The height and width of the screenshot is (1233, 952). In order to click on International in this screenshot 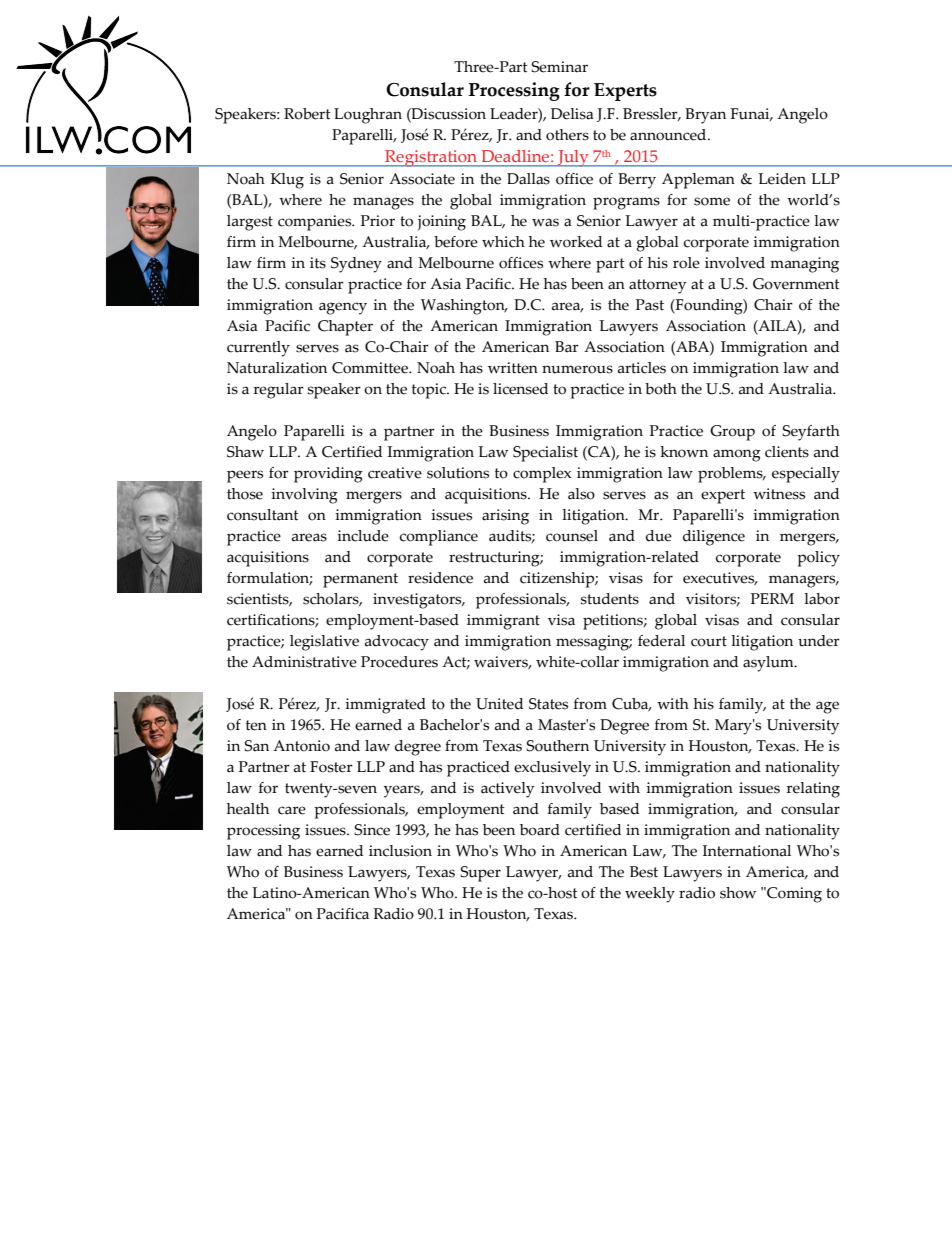, I will do `click(747, 851)`.
